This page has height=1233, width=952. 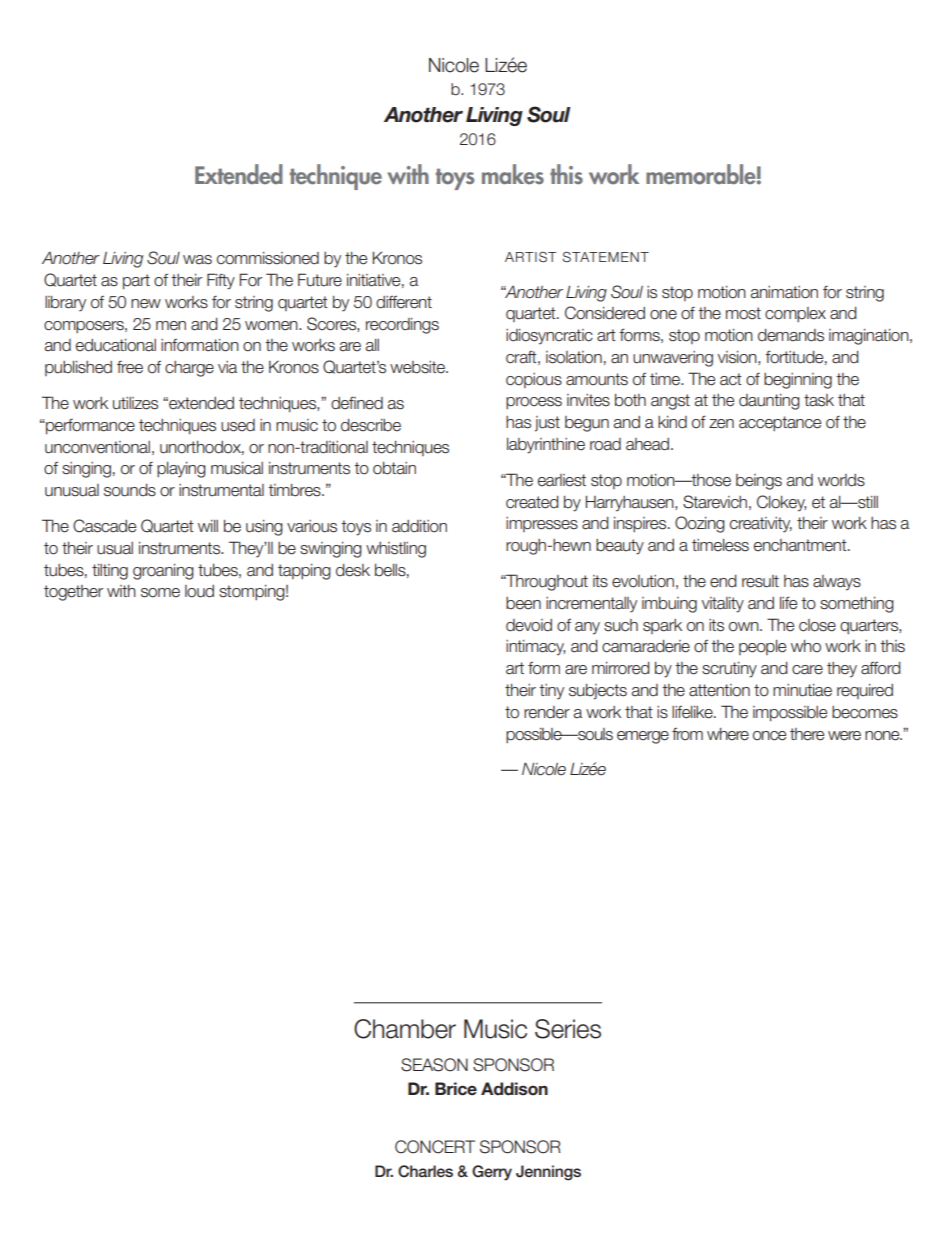 I want to click on intimacy, so click(x=535, y=648).
